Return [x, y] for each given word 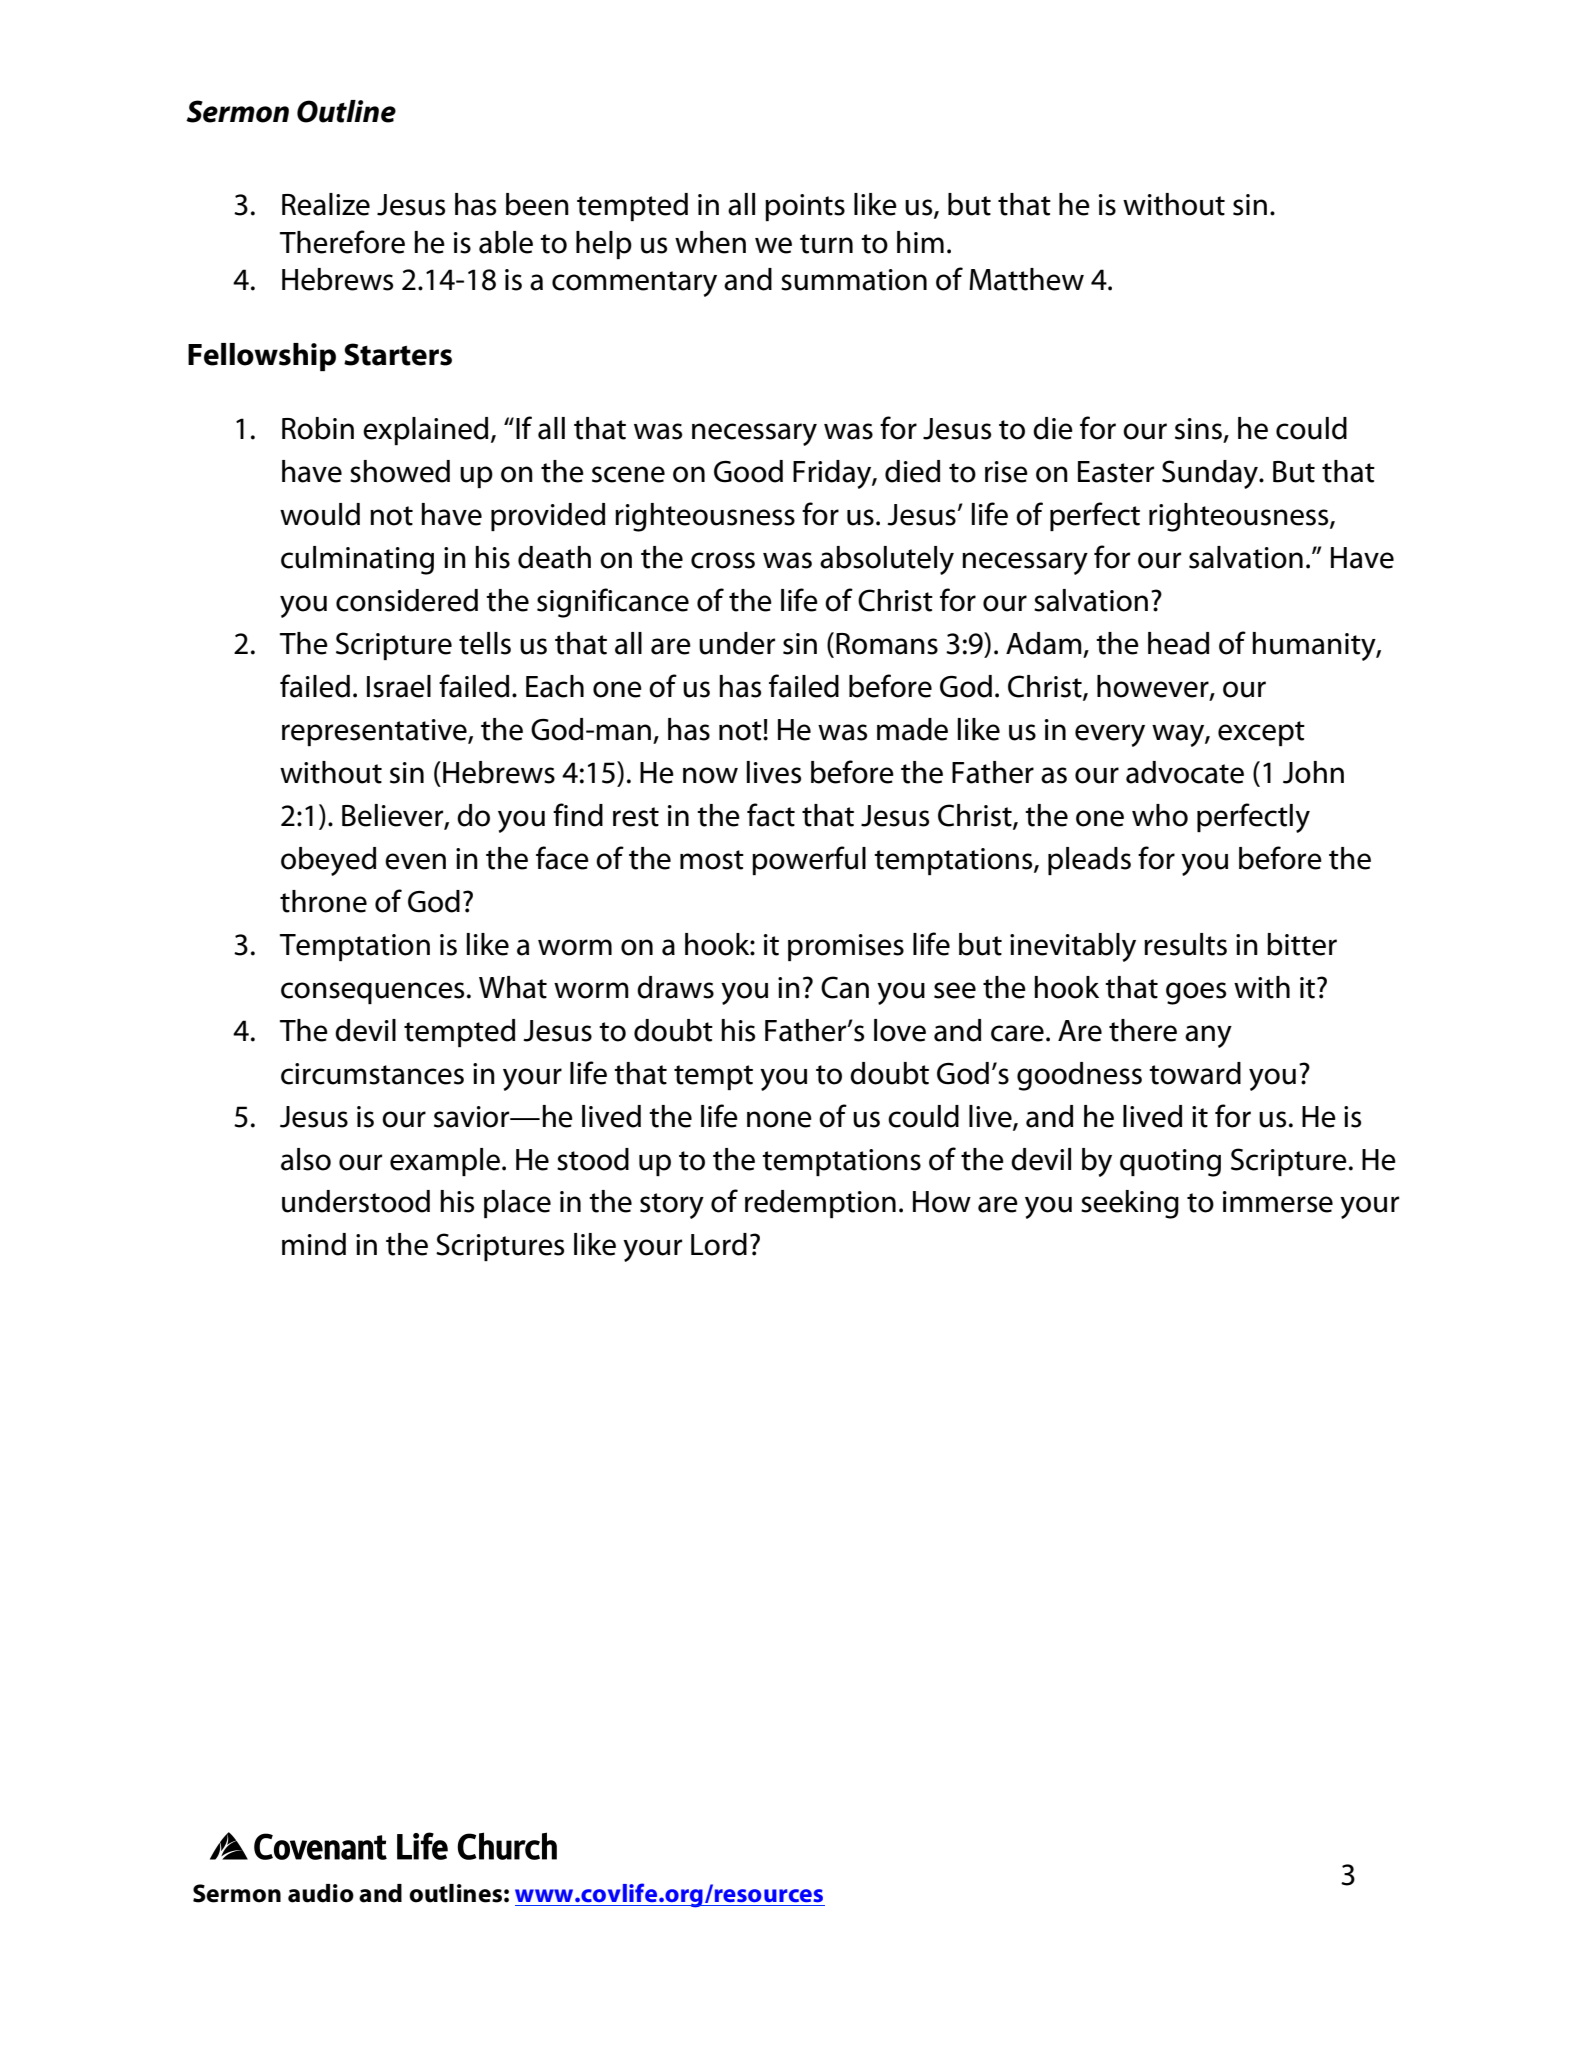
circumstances [372, 1074]
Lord [719, 1244]
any [1208, 1036]
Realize [326, 204]
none [779, 1119]
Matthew [1026, 279]
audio [321, 1893]
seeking [1130, 1204]
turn [826, 244]
